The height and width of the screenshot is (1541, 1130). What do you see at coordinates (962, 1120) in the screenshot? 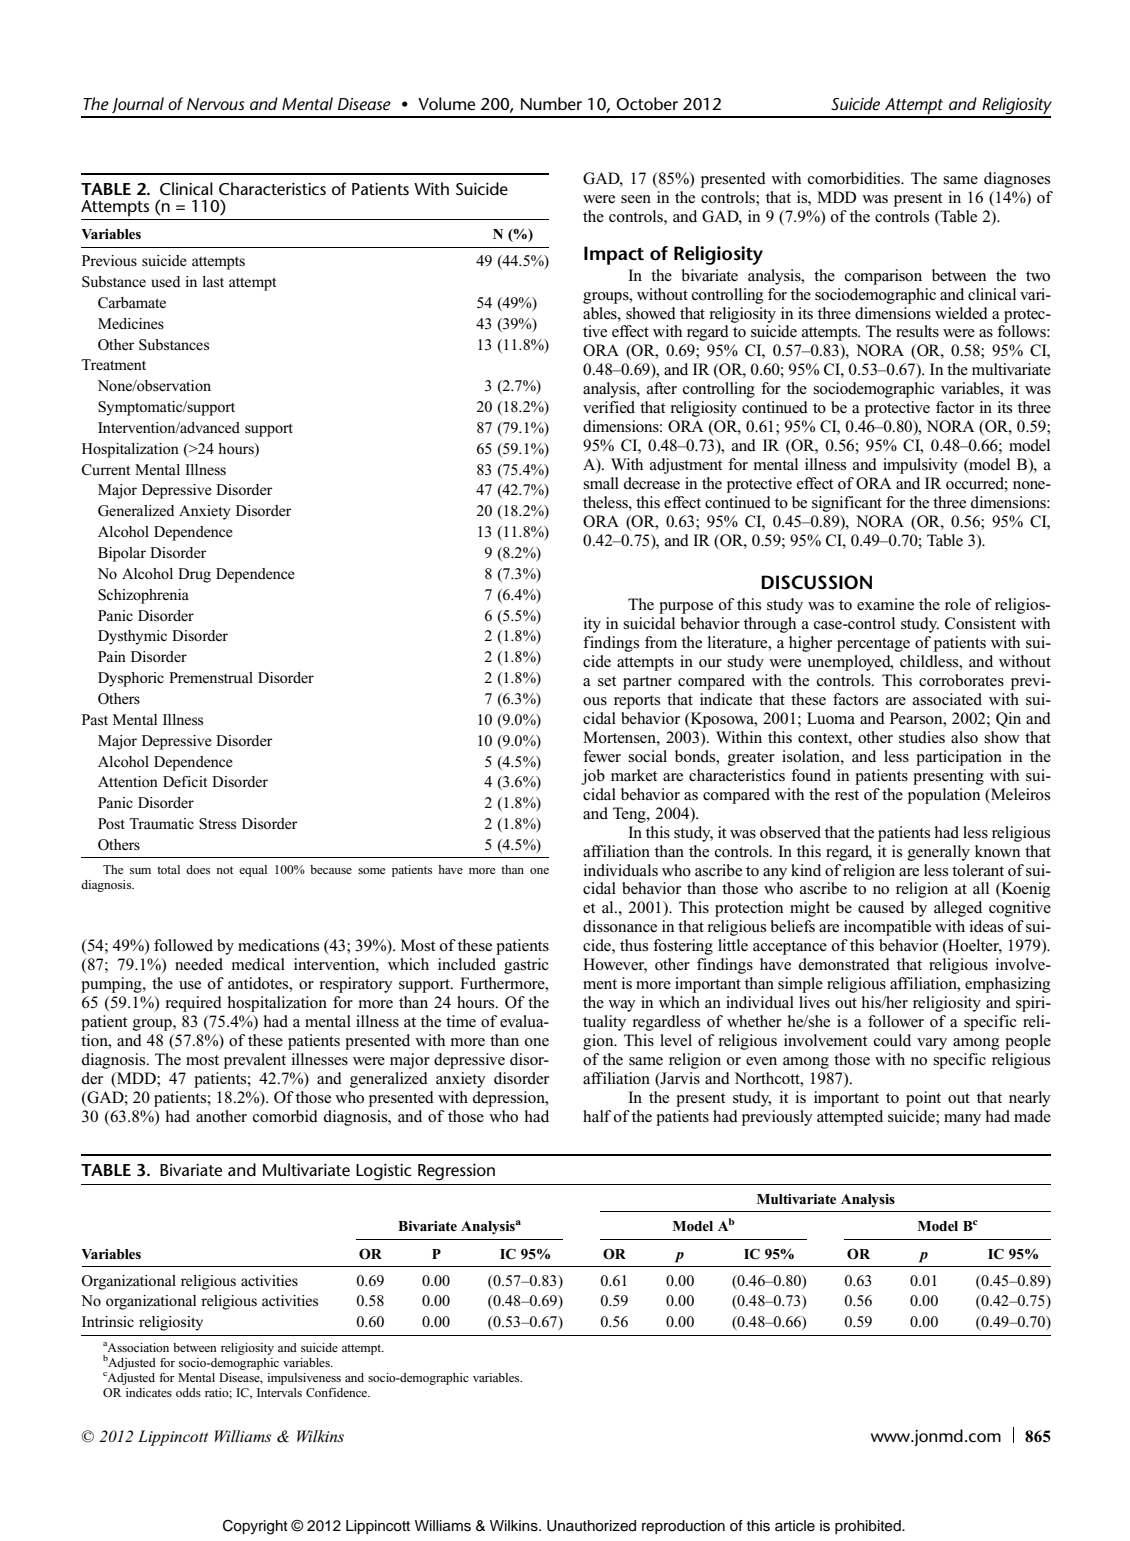
I see `many` at bounding box center [962, 1120].
